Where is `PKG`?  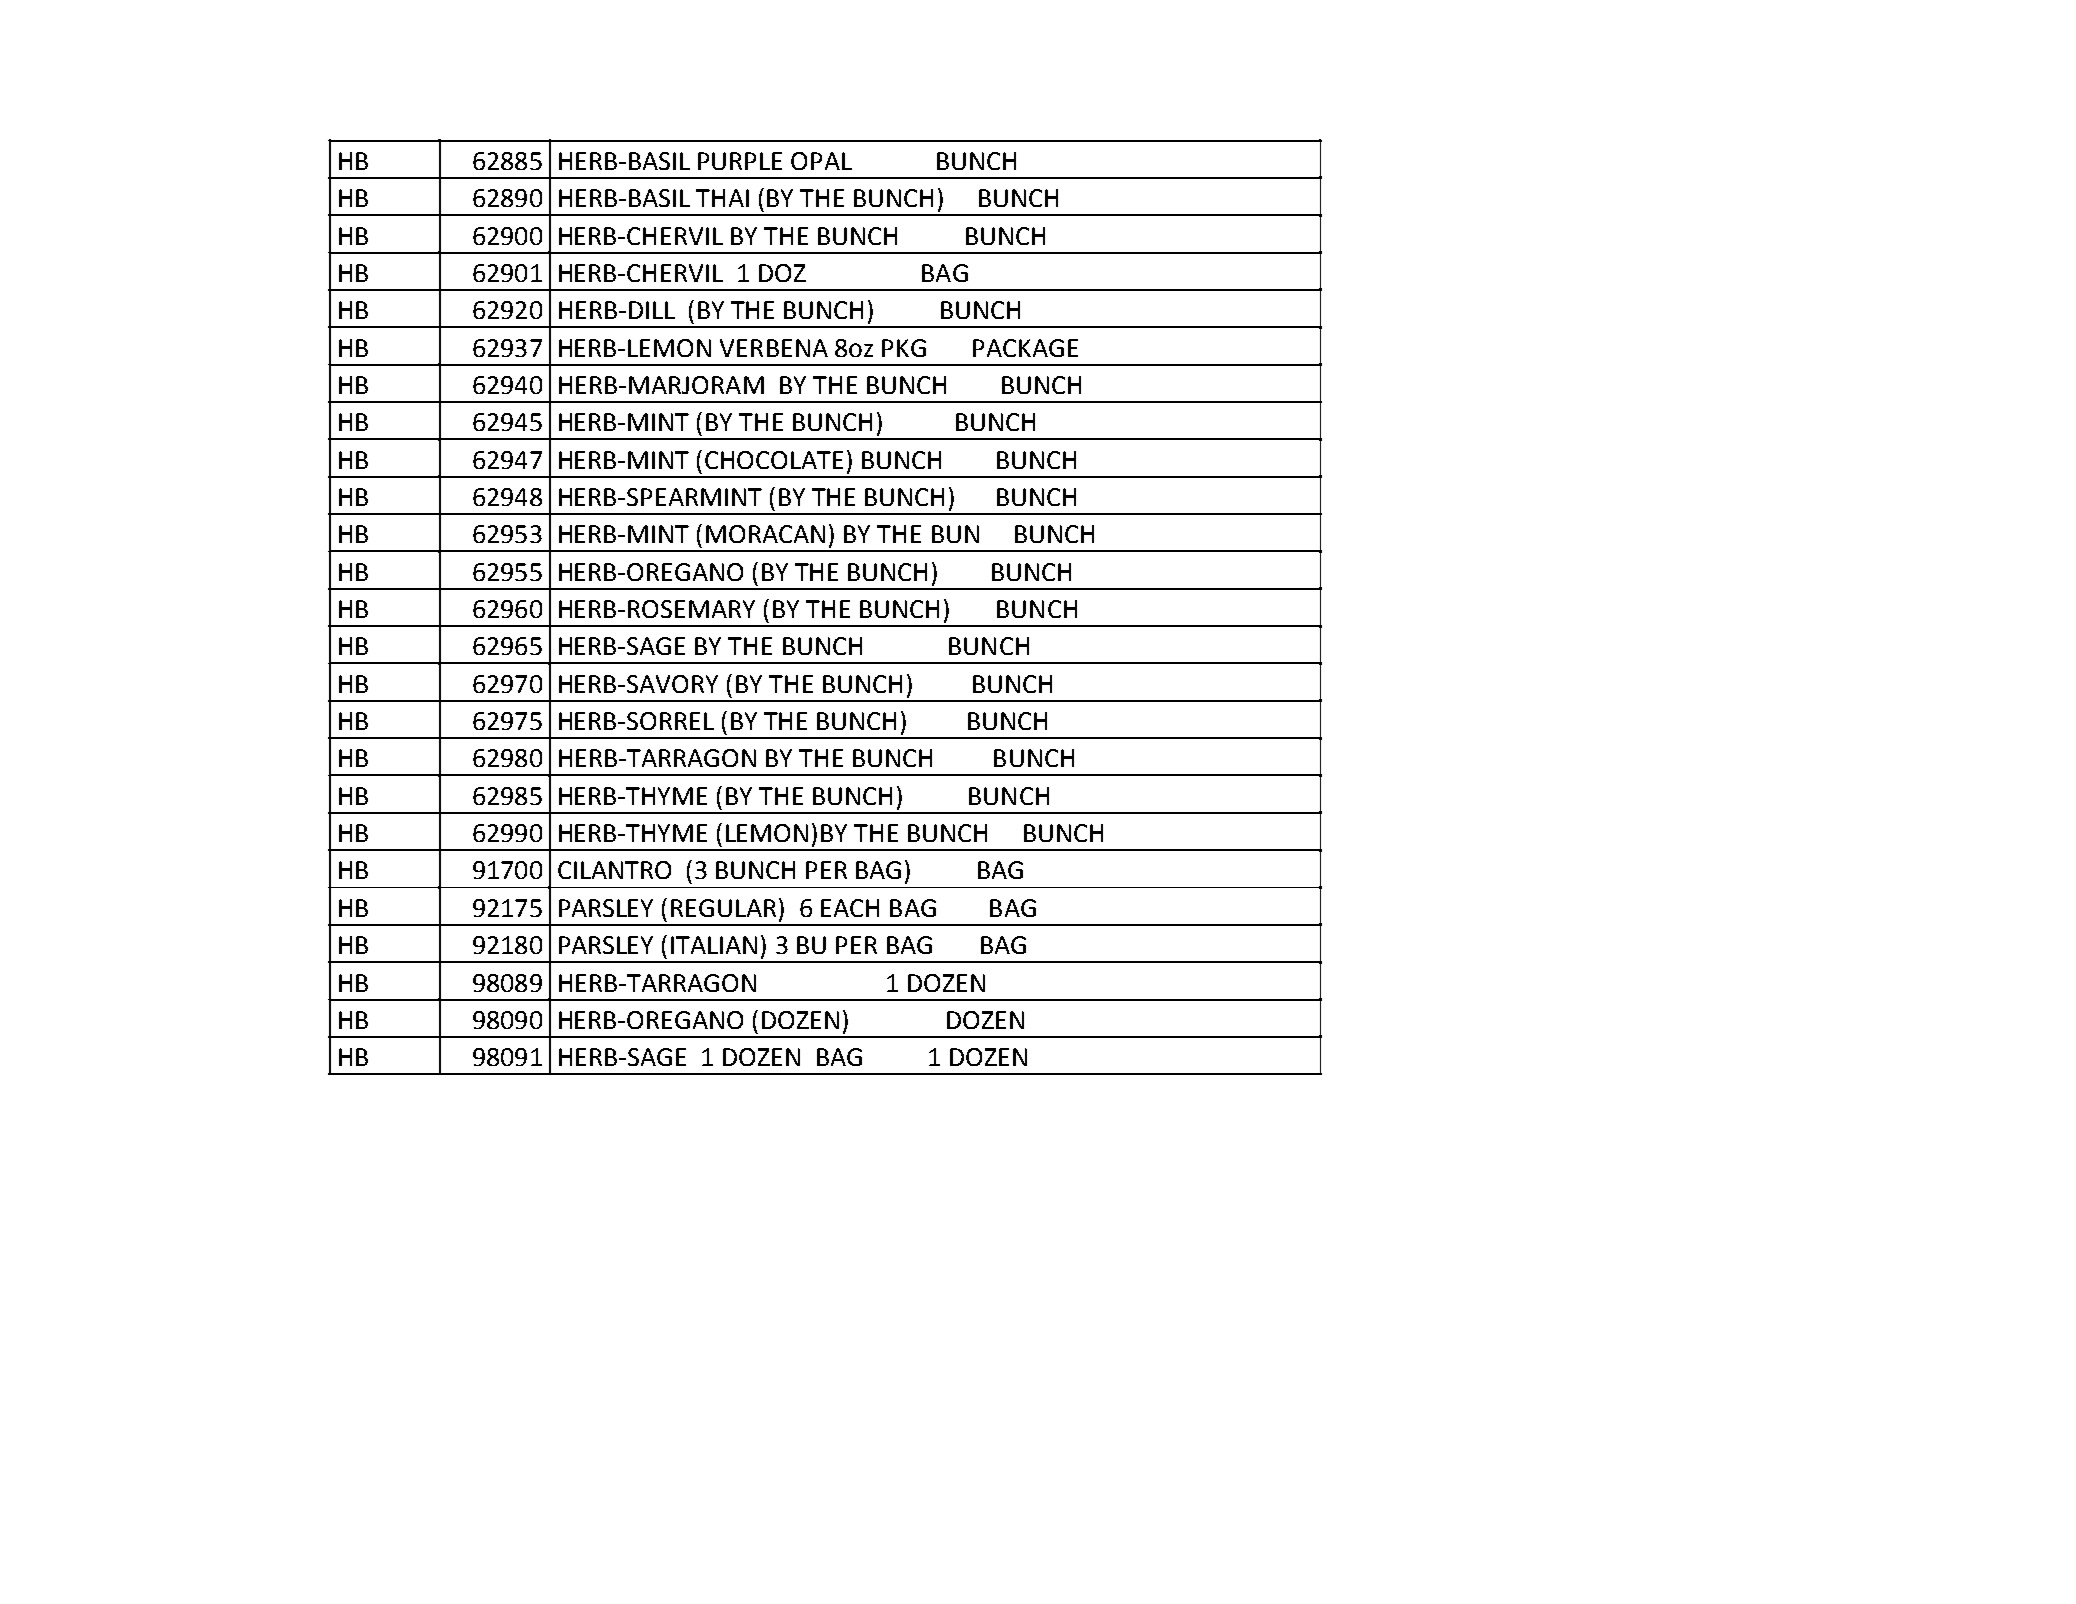
PKG is located at coordinates (904, 348).
